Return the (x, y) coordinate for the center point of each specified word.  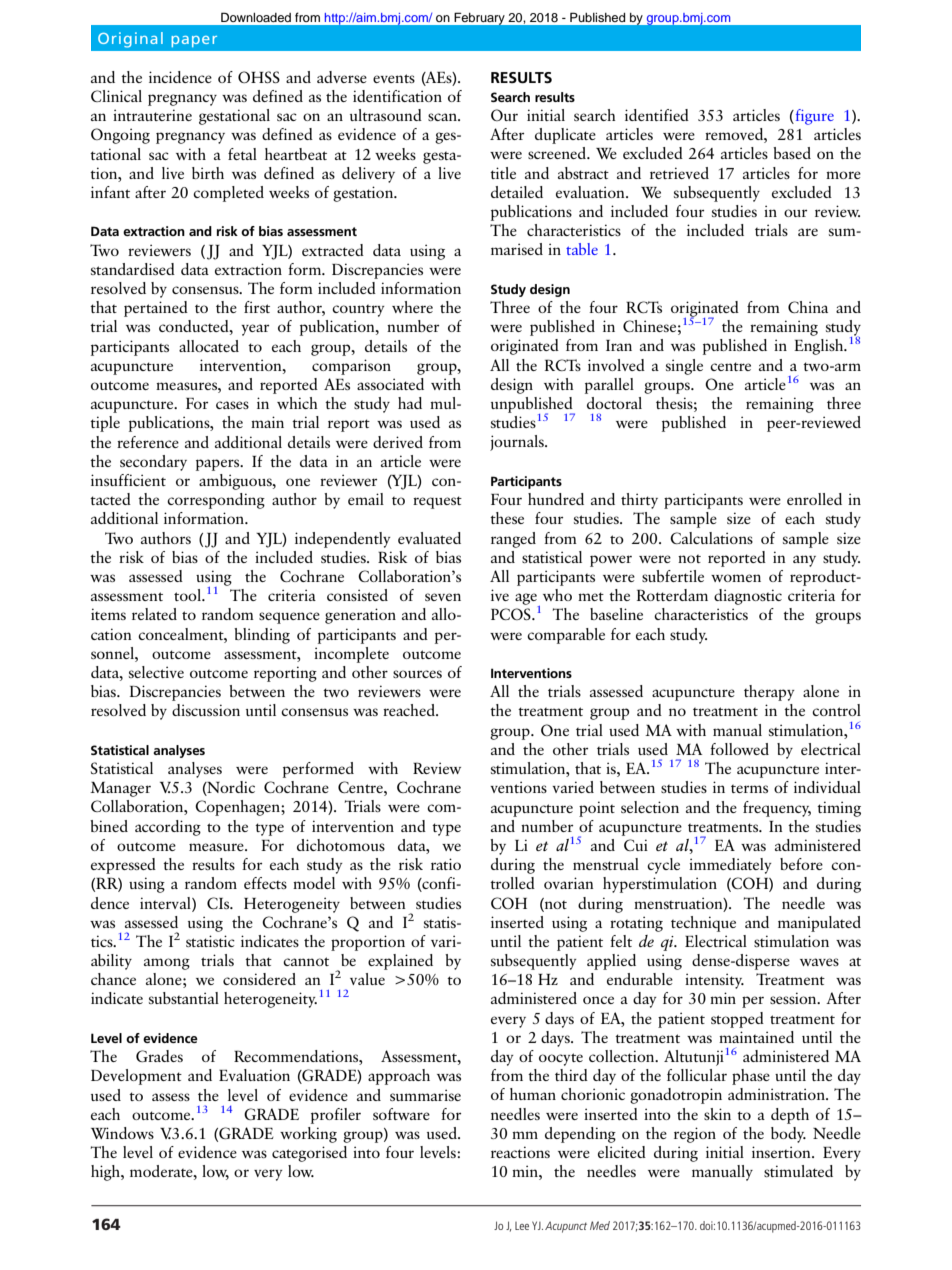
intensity (714, 981)
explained (400, 962)
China (808, 307)
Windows (122, 1133)
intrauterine (152, 115)
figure (813, 117)
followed (739, 749)
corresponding (216, 501)
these (507, 518)
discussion (206, 710)
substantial (184, 998)
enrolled (814, 499)
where (412, 307)
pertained (156, 309)
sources (417, 674)
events (394, 78)
